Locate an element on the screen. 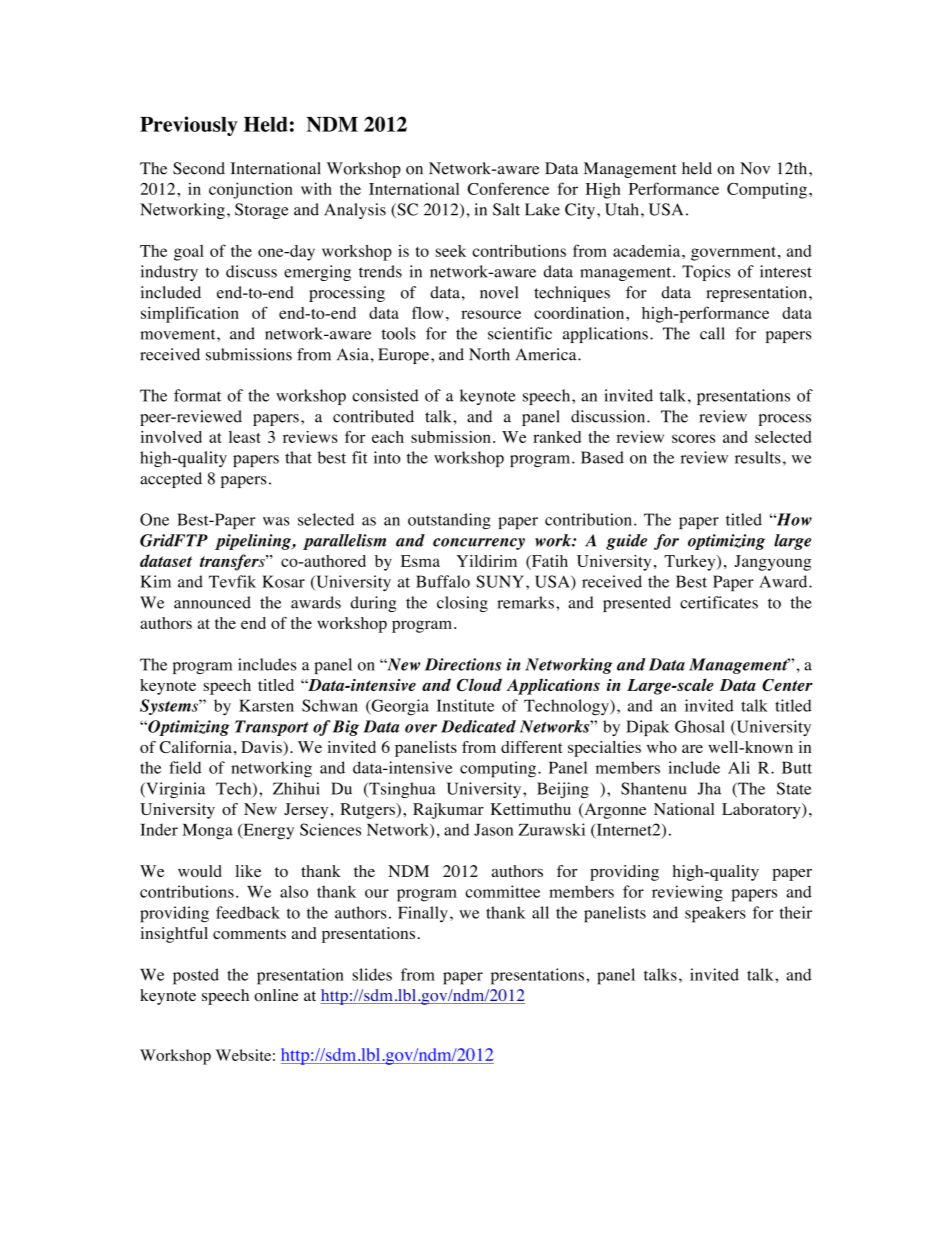  call is located at coordinates (712, 333).
